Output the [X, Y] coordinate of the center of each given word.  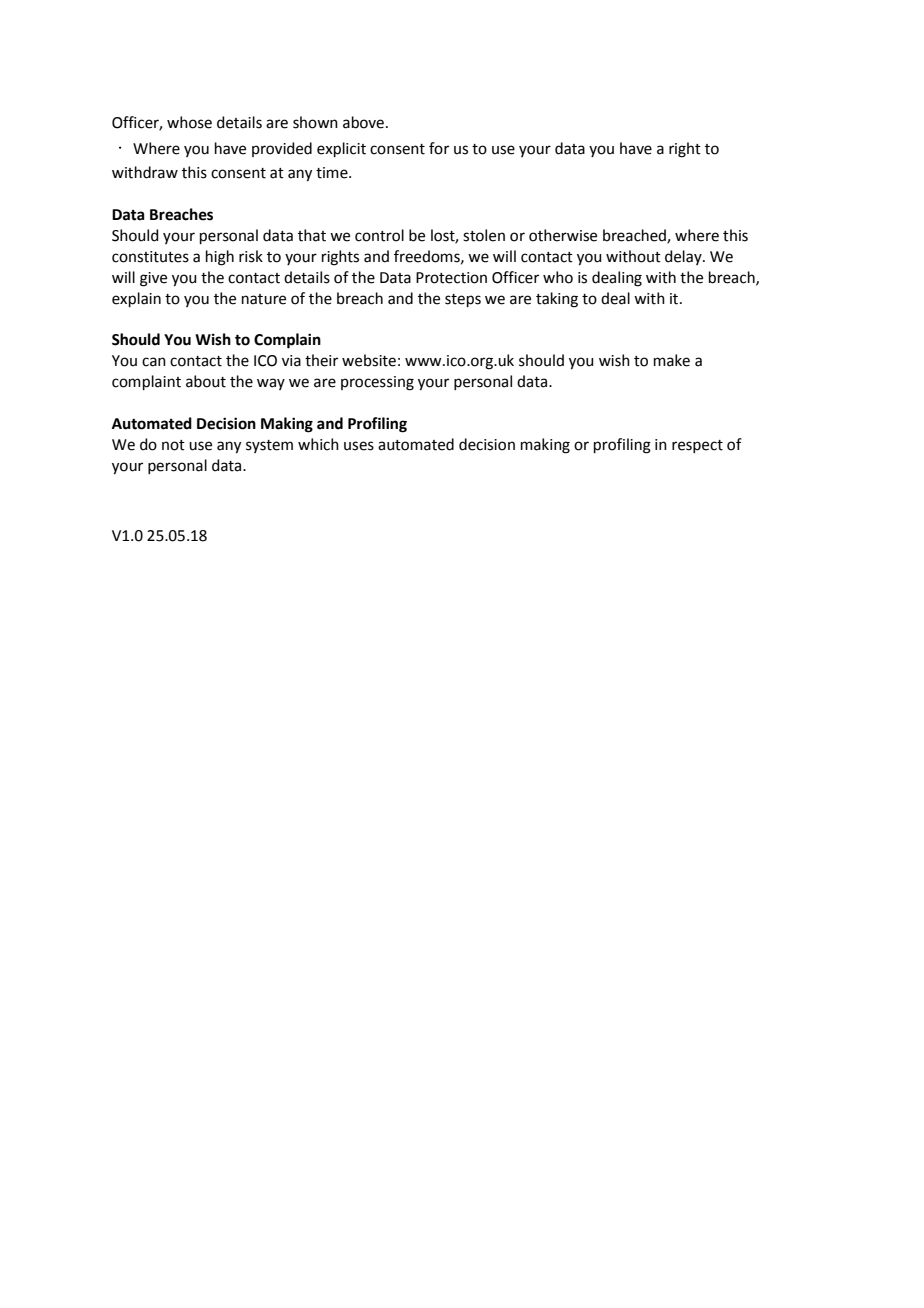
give [153, 279]
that [312, 235]
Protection [451, 278]
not [173, 445]
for [439, 148]
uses [359, 446]
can [154, 362]
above [363, 122]
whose [189, 122]
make [672, 360]
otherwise [563, 235]
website [369, 360]
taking [557, 300]
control [379, 235]
